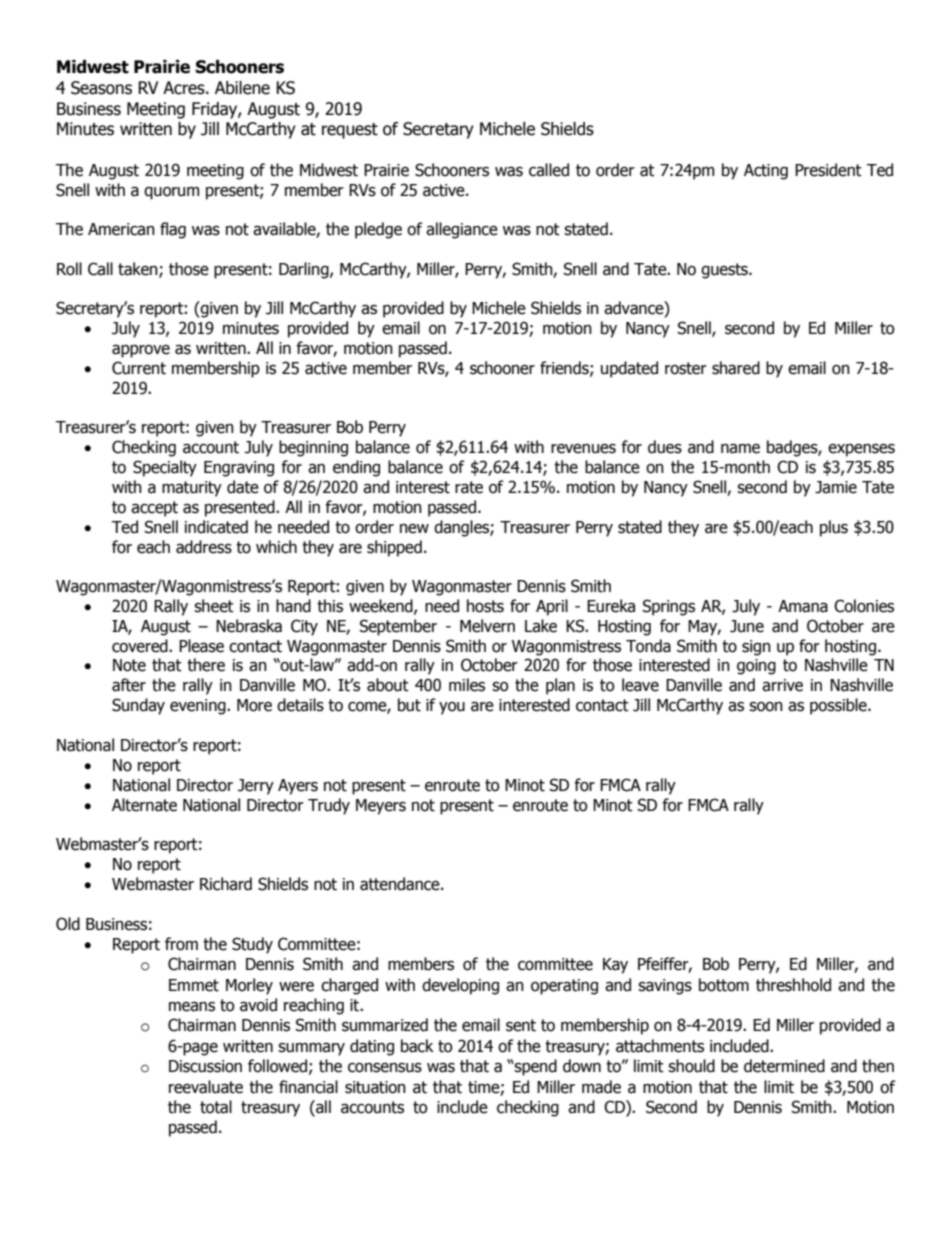  I want to click on Discussion, so click(205, 1066).
